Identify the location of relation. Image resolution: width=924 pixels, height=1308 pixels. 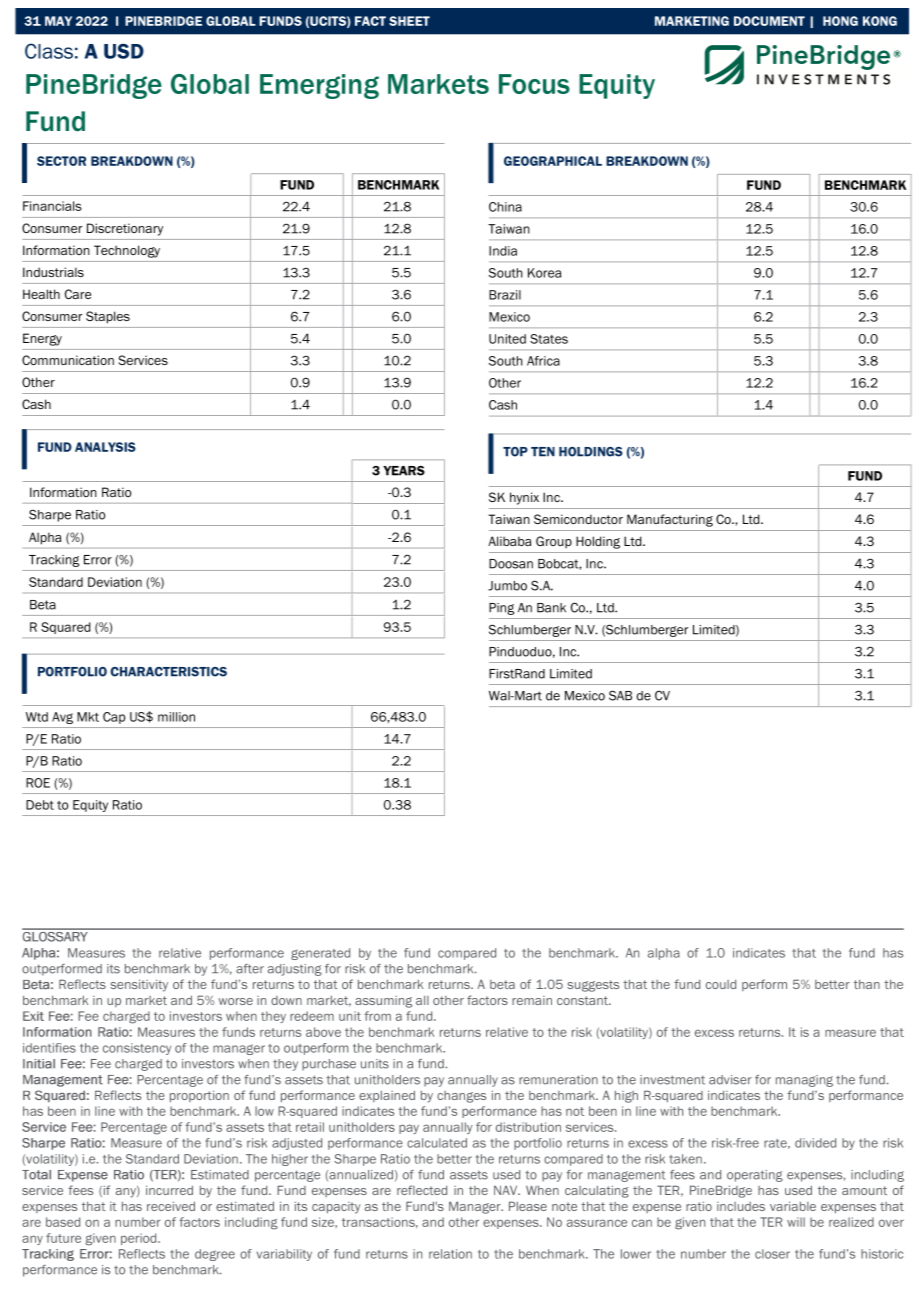
(450, 1254).
